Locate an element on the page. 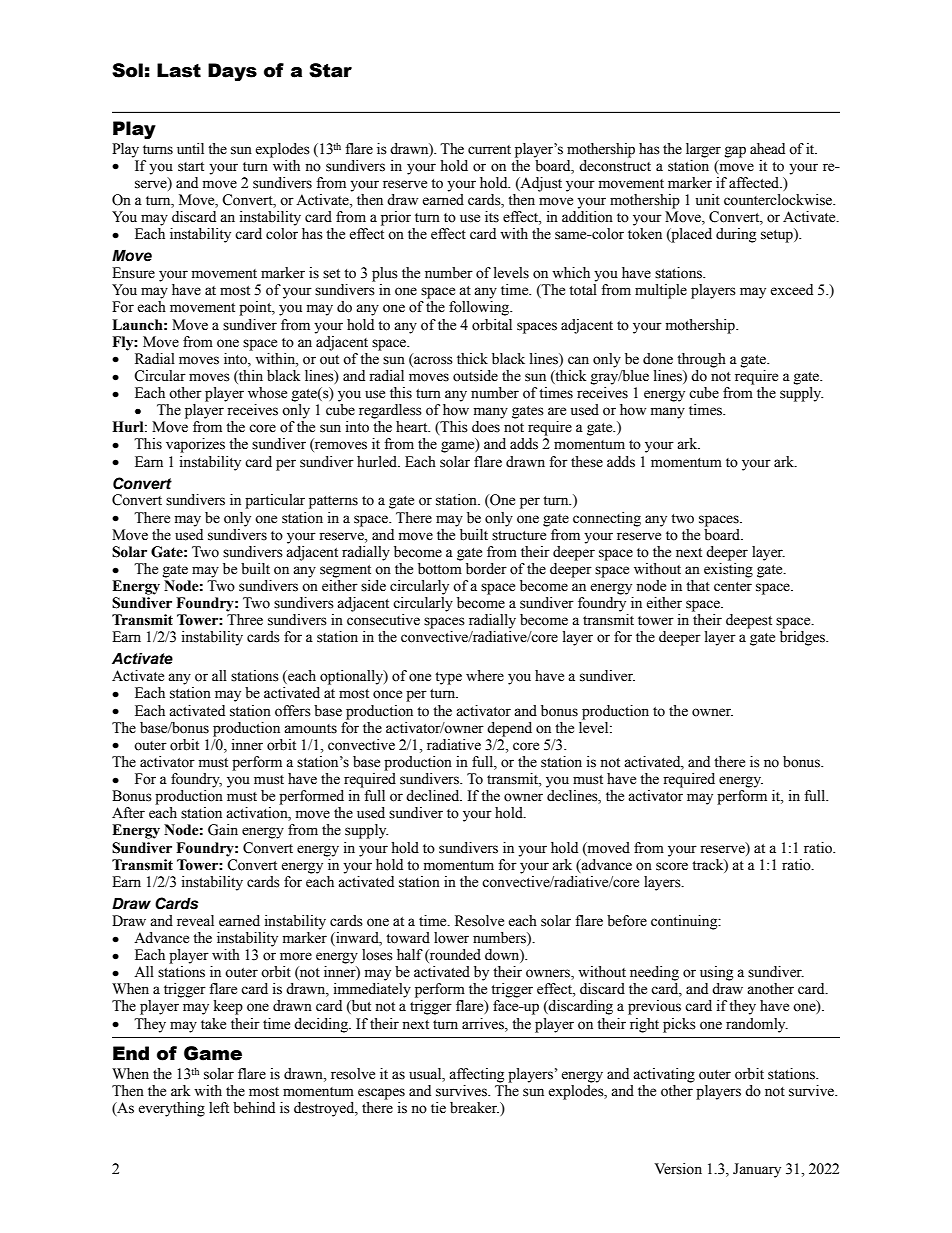 The height and width of the image is (1233, 952). vaporizes is located at coordinates (195, 445).
